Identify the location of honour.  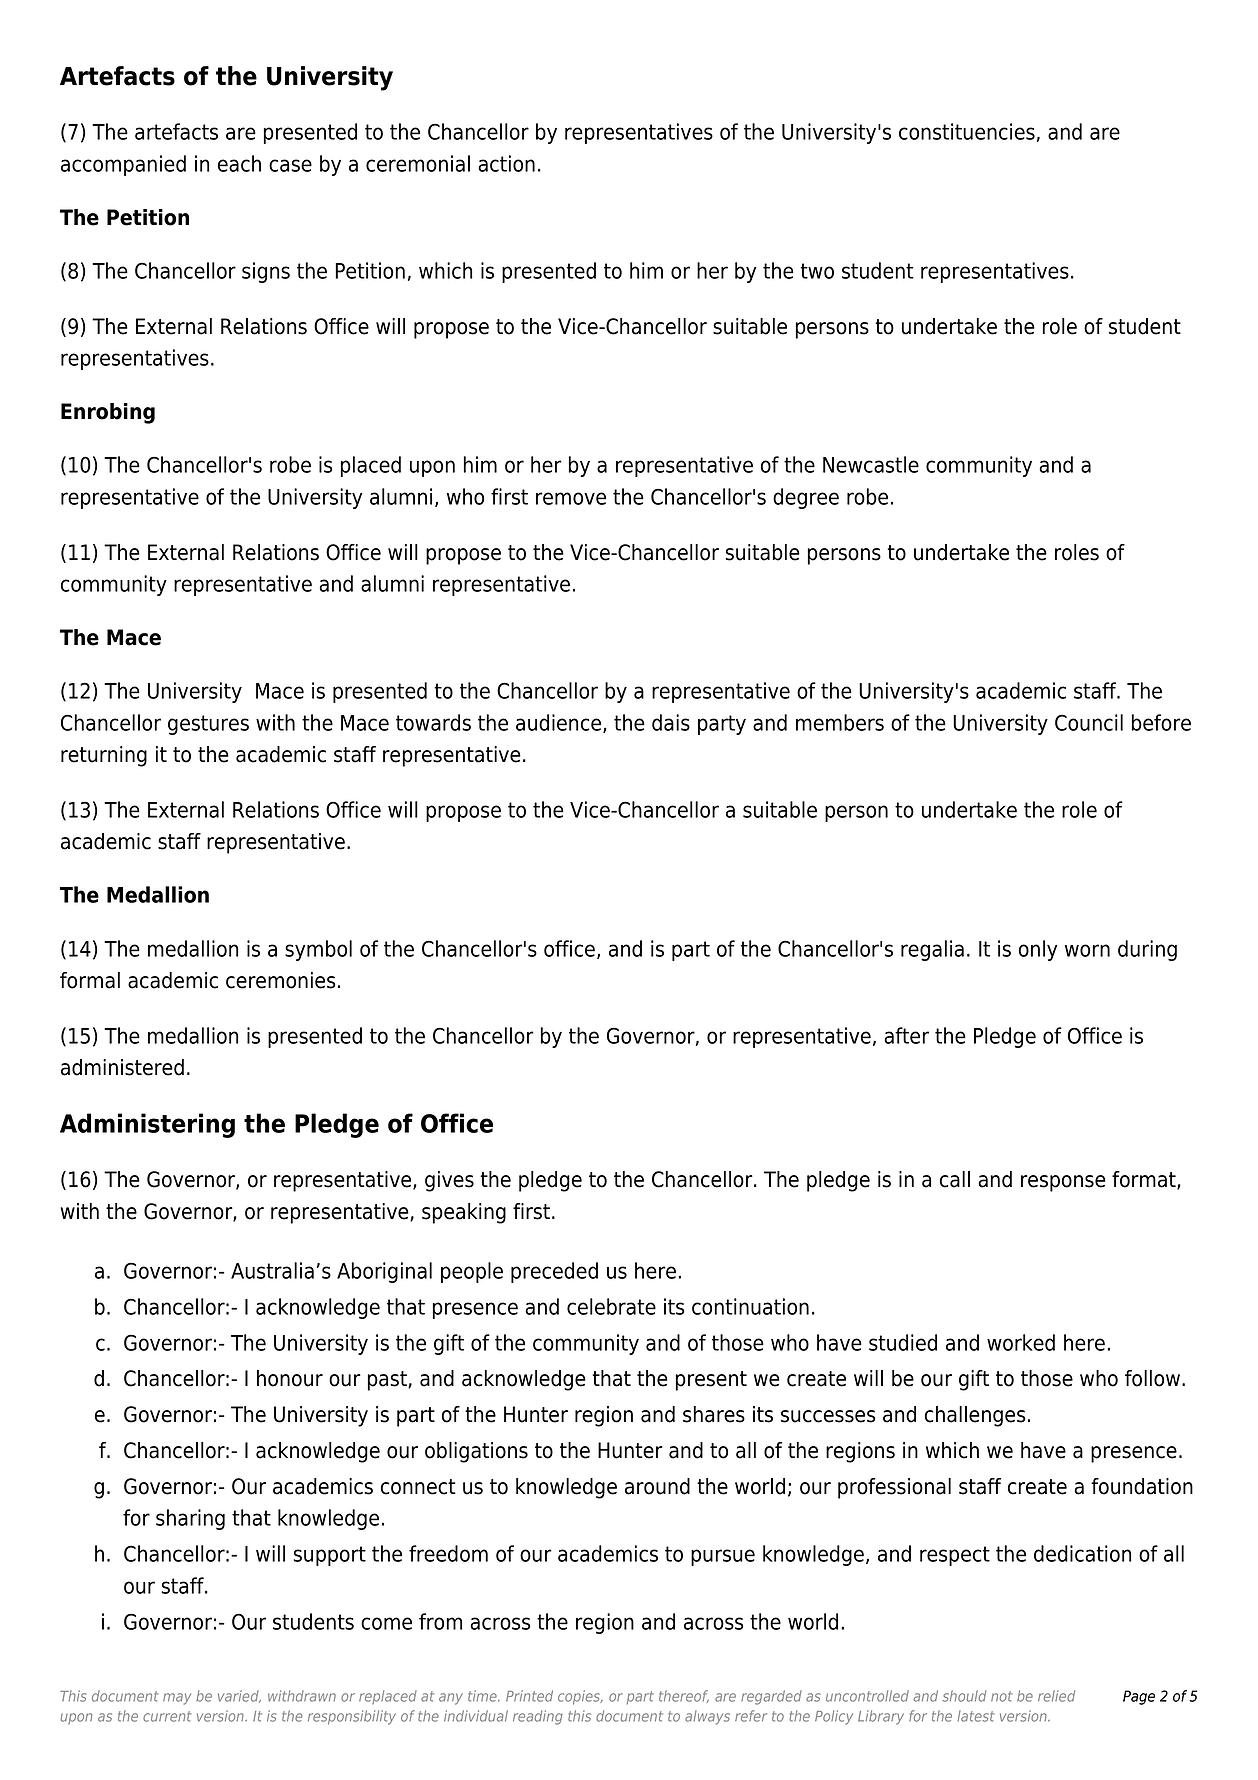
(290, 1378).
